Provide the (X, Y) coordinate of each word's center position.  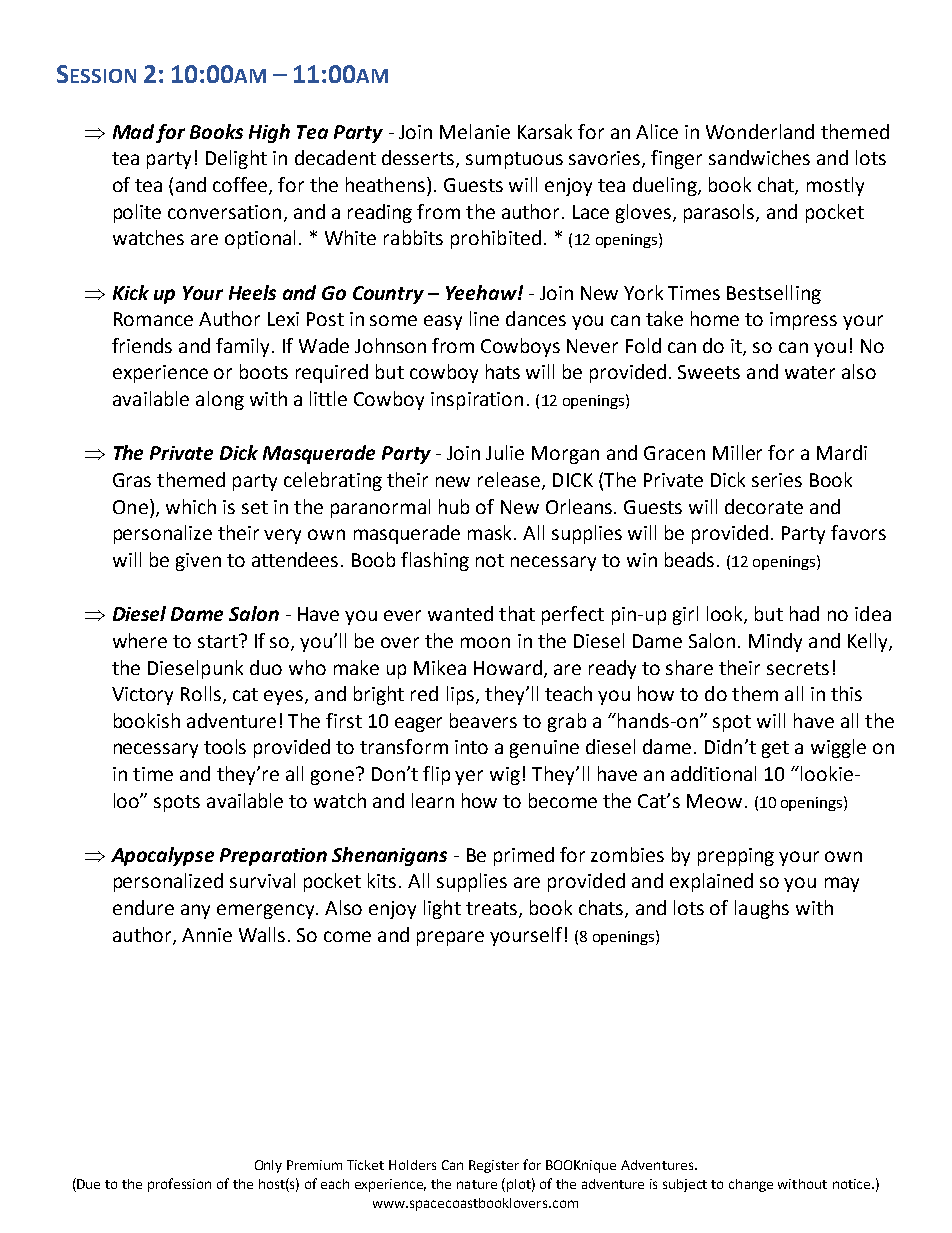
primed (524, 856)
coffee (241, 186)
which (191, 506)
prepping (736, 857)
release (510, 481)
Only (268, 1166)
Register (494, 1166)
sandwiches (759, 157)
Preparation (273, 857)
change (751, 1185)
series (777, 480)
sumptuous (514, 160)
